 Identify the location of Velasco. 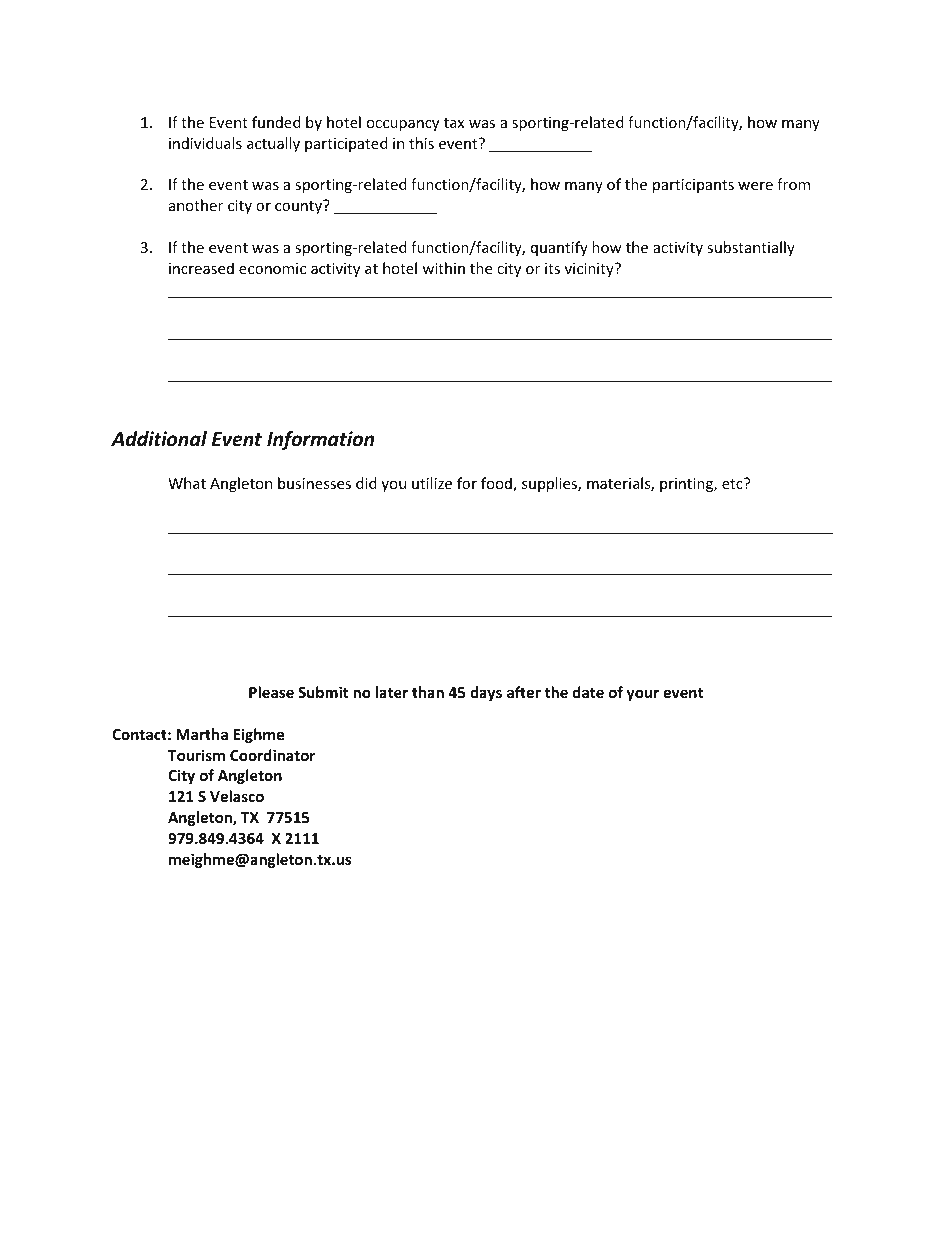
(237, 796).
